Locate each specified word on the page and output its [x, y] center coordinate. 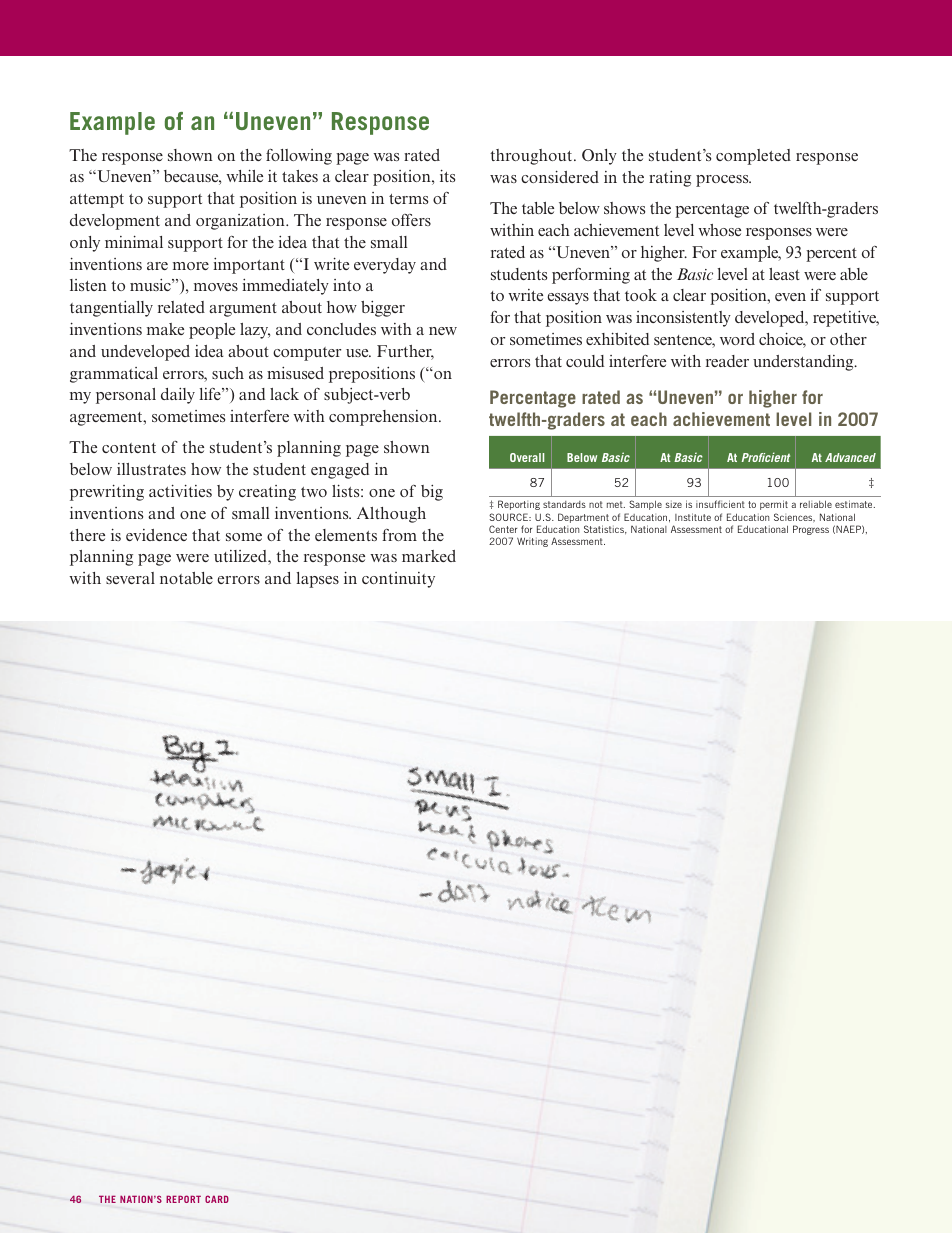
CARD [217, 1199]
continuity [398, 580]
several [130, 578]
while [244, 175]
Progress [811, 530]
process [723, 181]
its [447, 175]
